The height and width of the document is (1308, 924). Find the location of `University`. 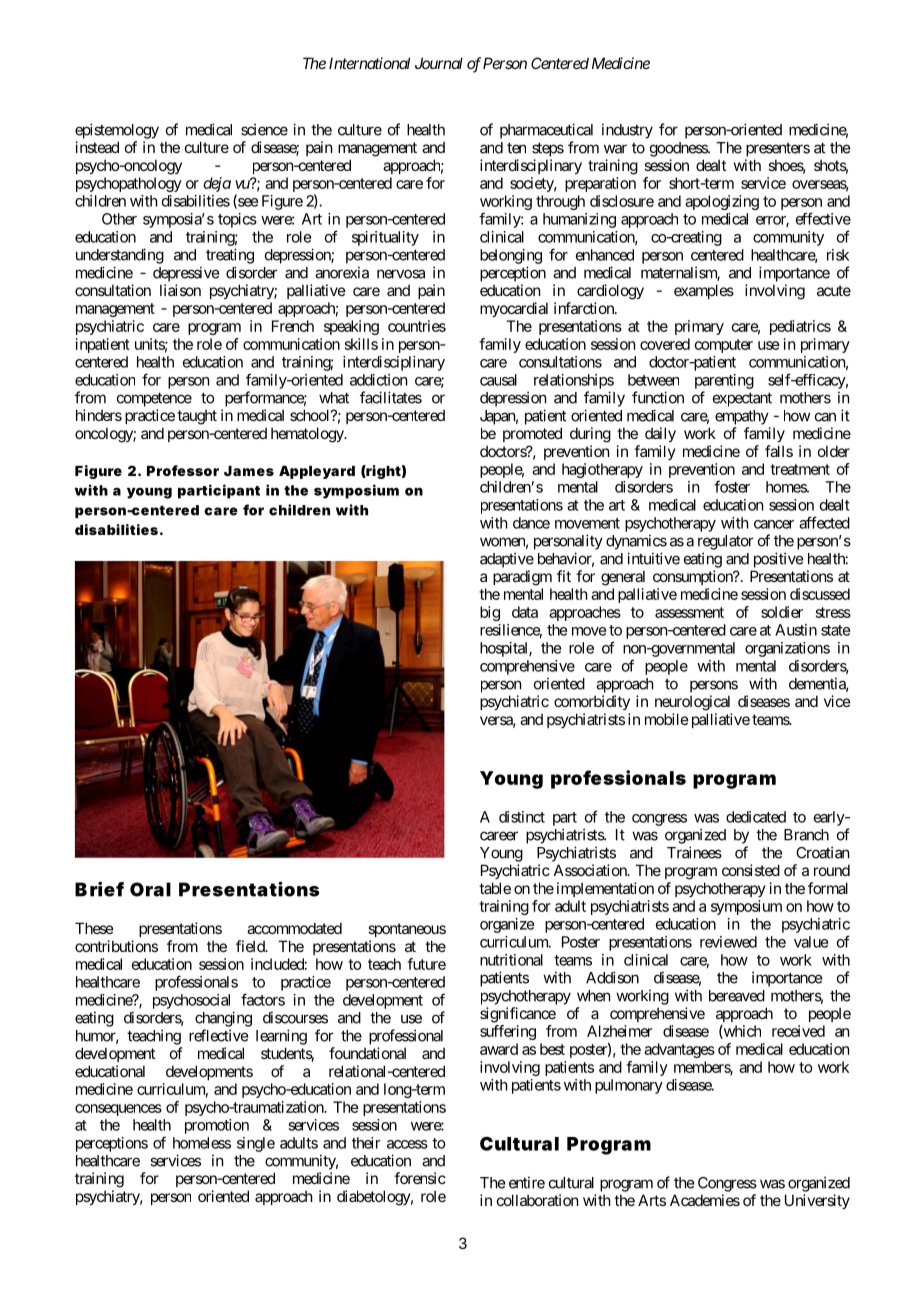

University is located at coordinates (817, 1201).
